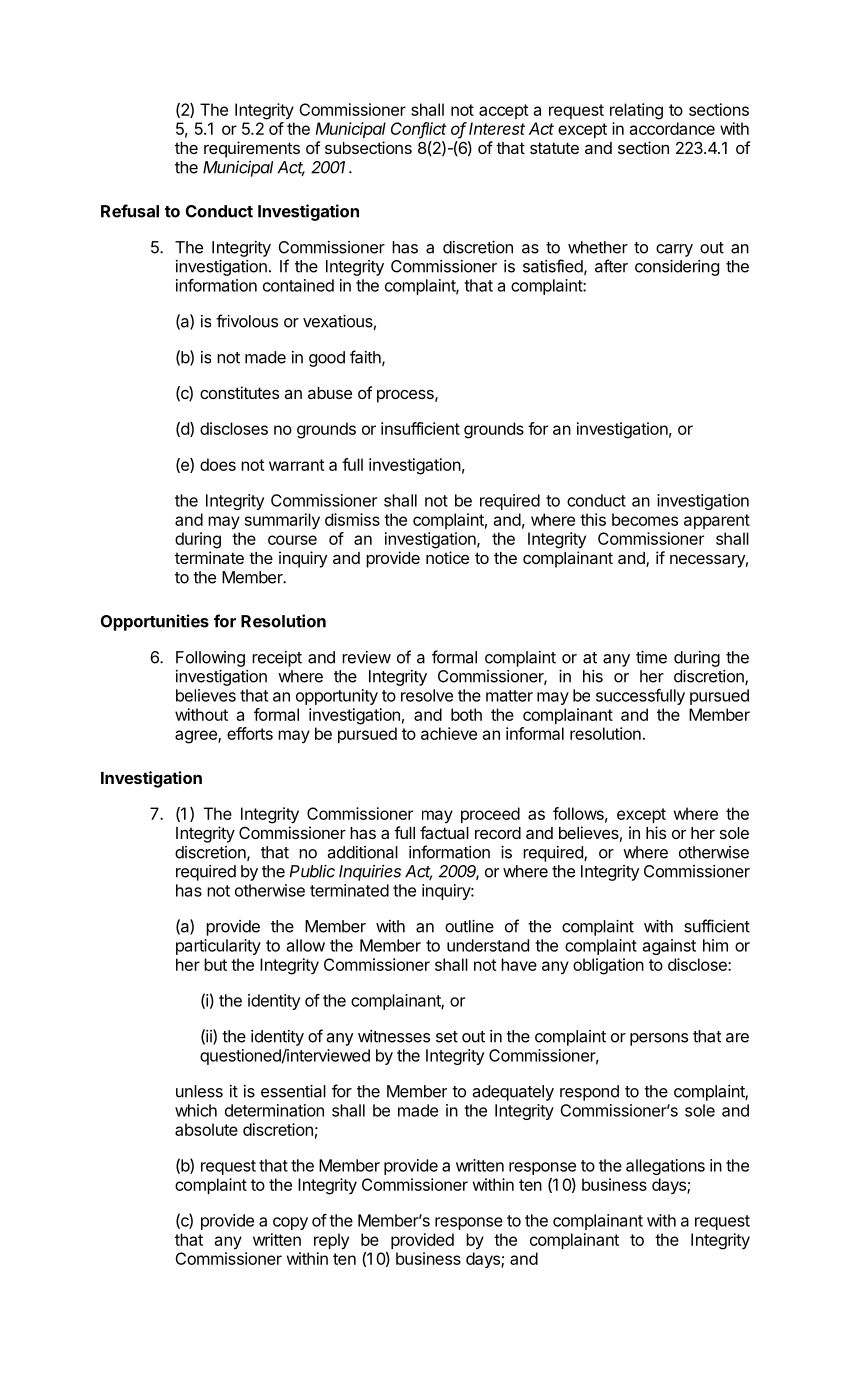 The image size is (849, 1400). I want to click on particularity, so click(218, 947).
